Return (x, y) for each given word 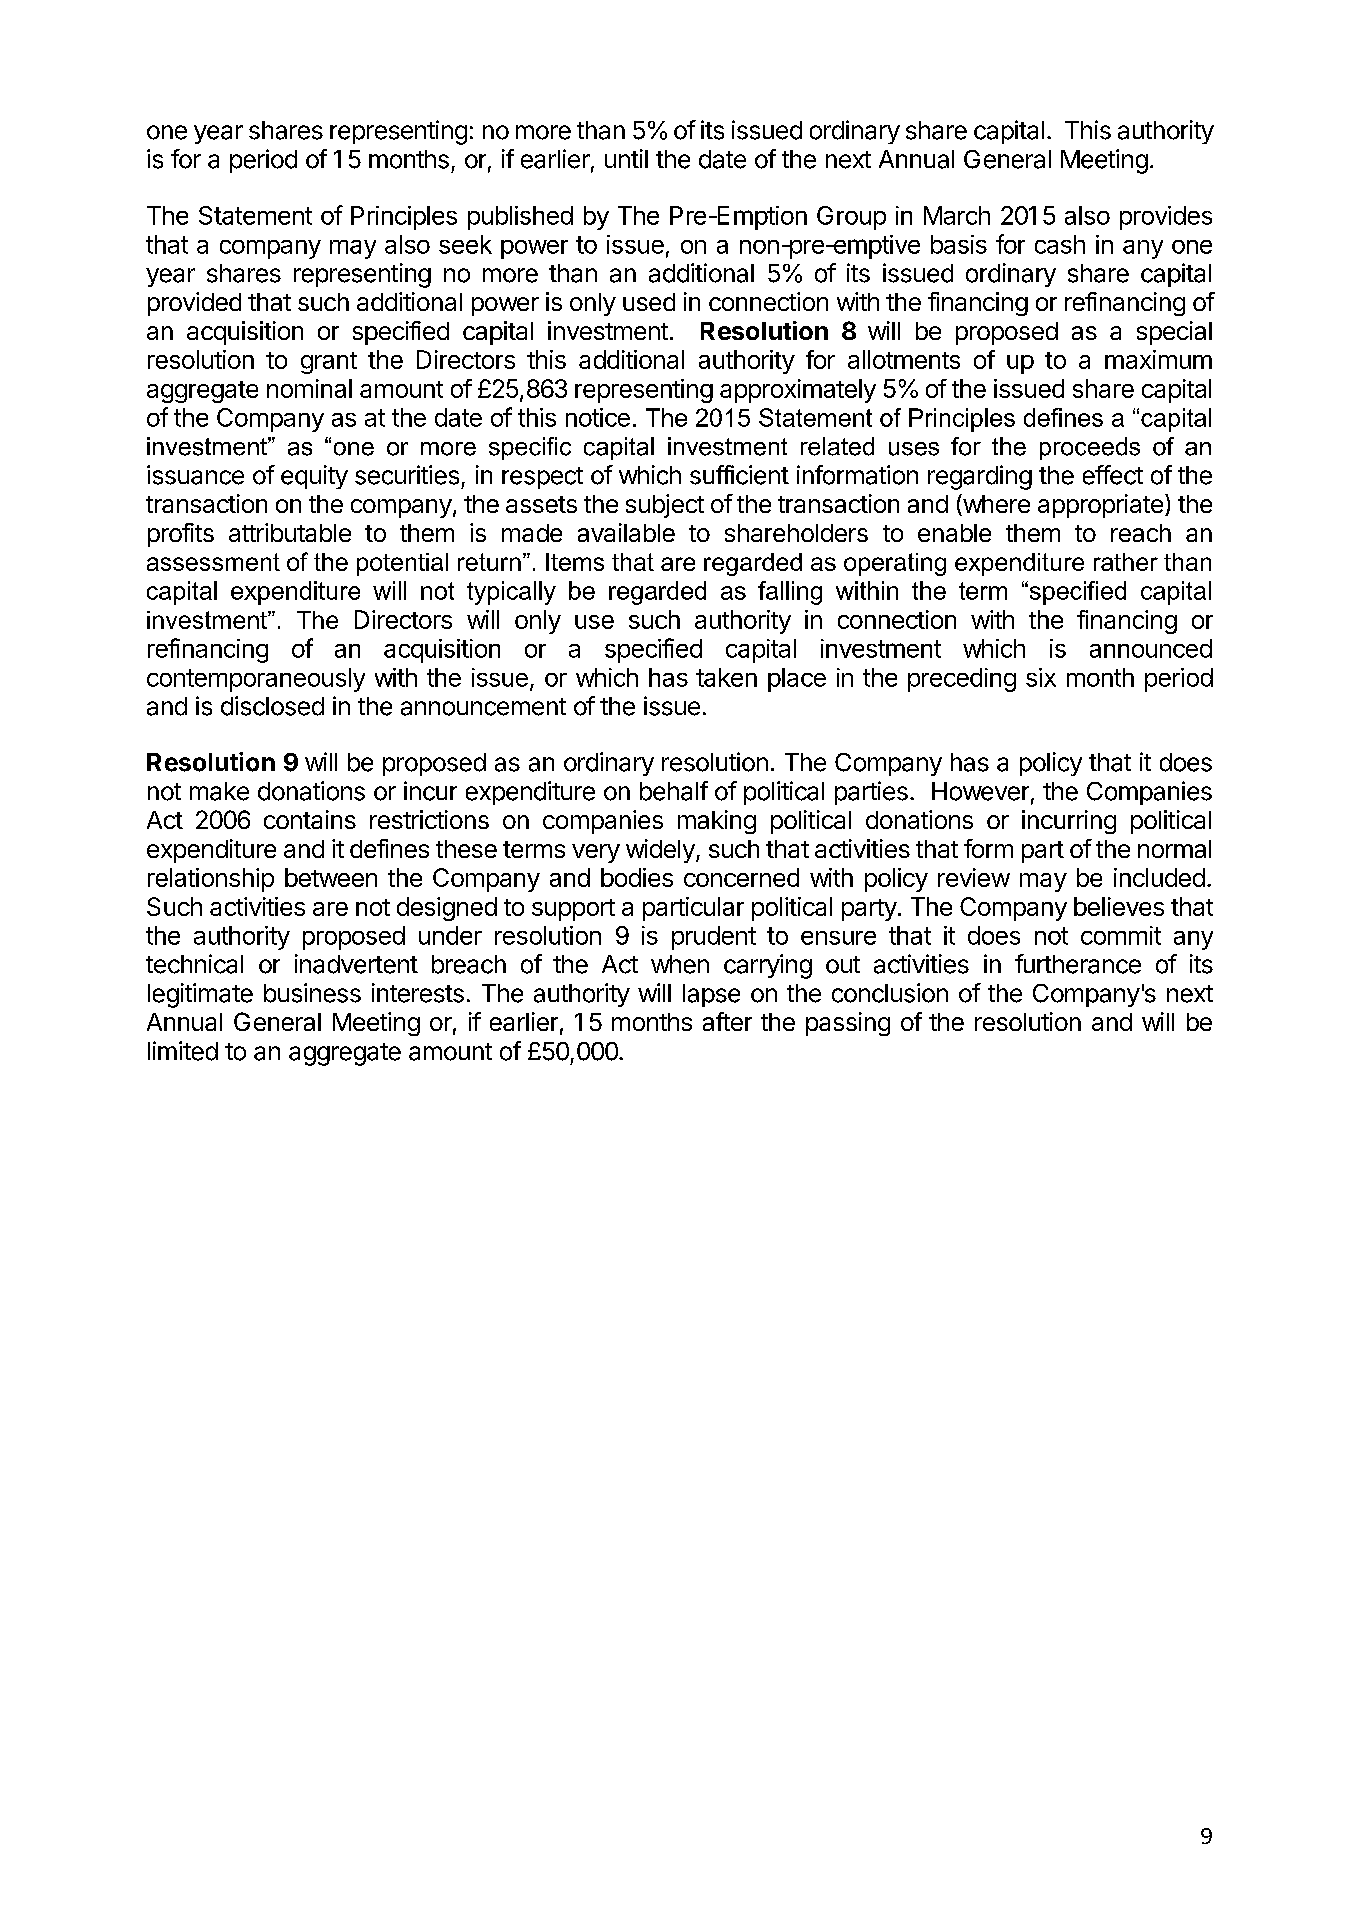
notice (598, 417)
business (312, 993)
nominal (309, 388)
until (626, 158)
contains (310, 819)
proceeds (1090, 448)
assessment (213, 562)
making (717, 822)
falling (790, 593)
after (727, 1021)
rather (1126, 562)
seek (465, 244)
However (980, 791)
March (957, 215)
